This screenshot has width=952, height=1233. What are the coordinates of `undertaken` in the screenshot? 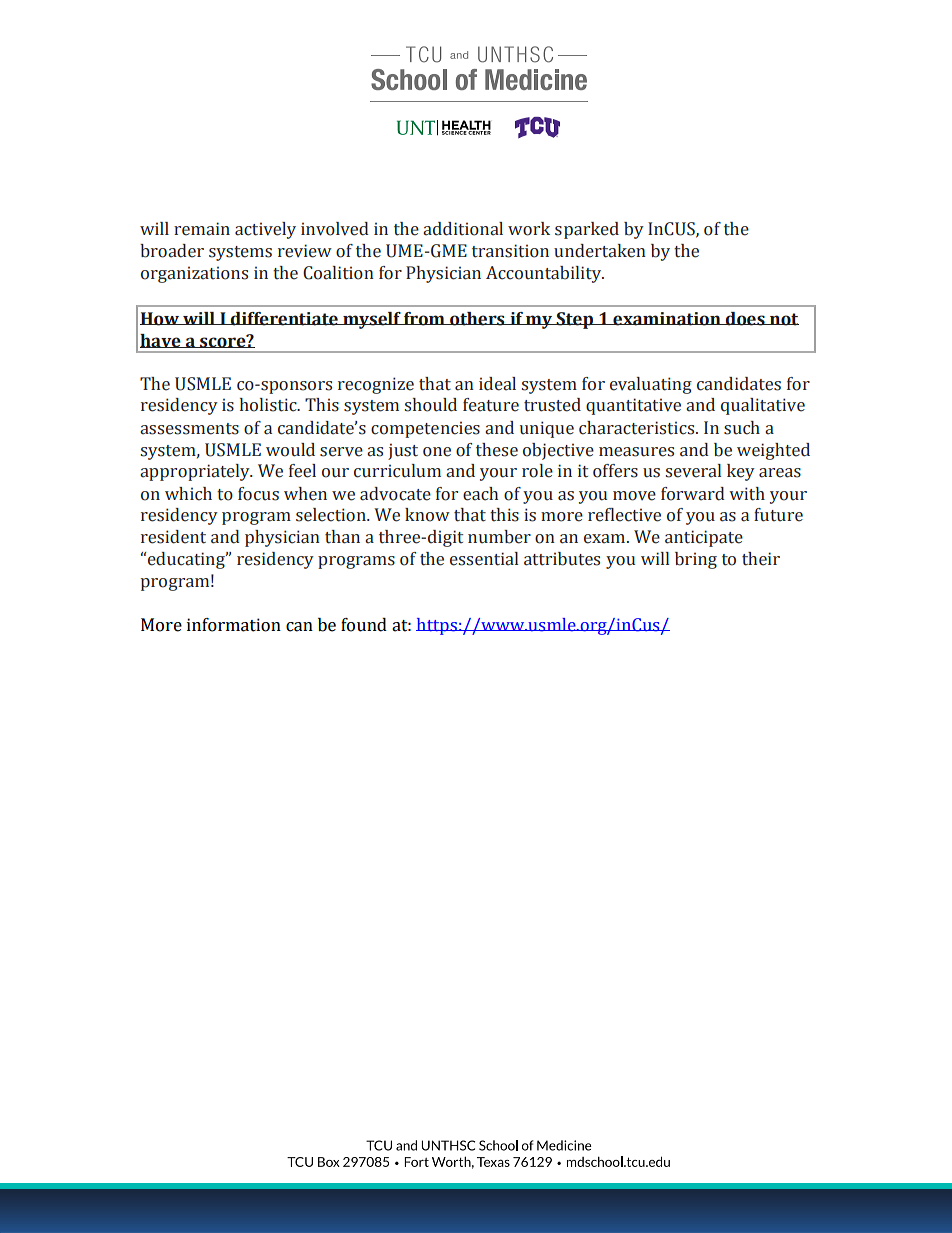 It's located at (600, 251).
